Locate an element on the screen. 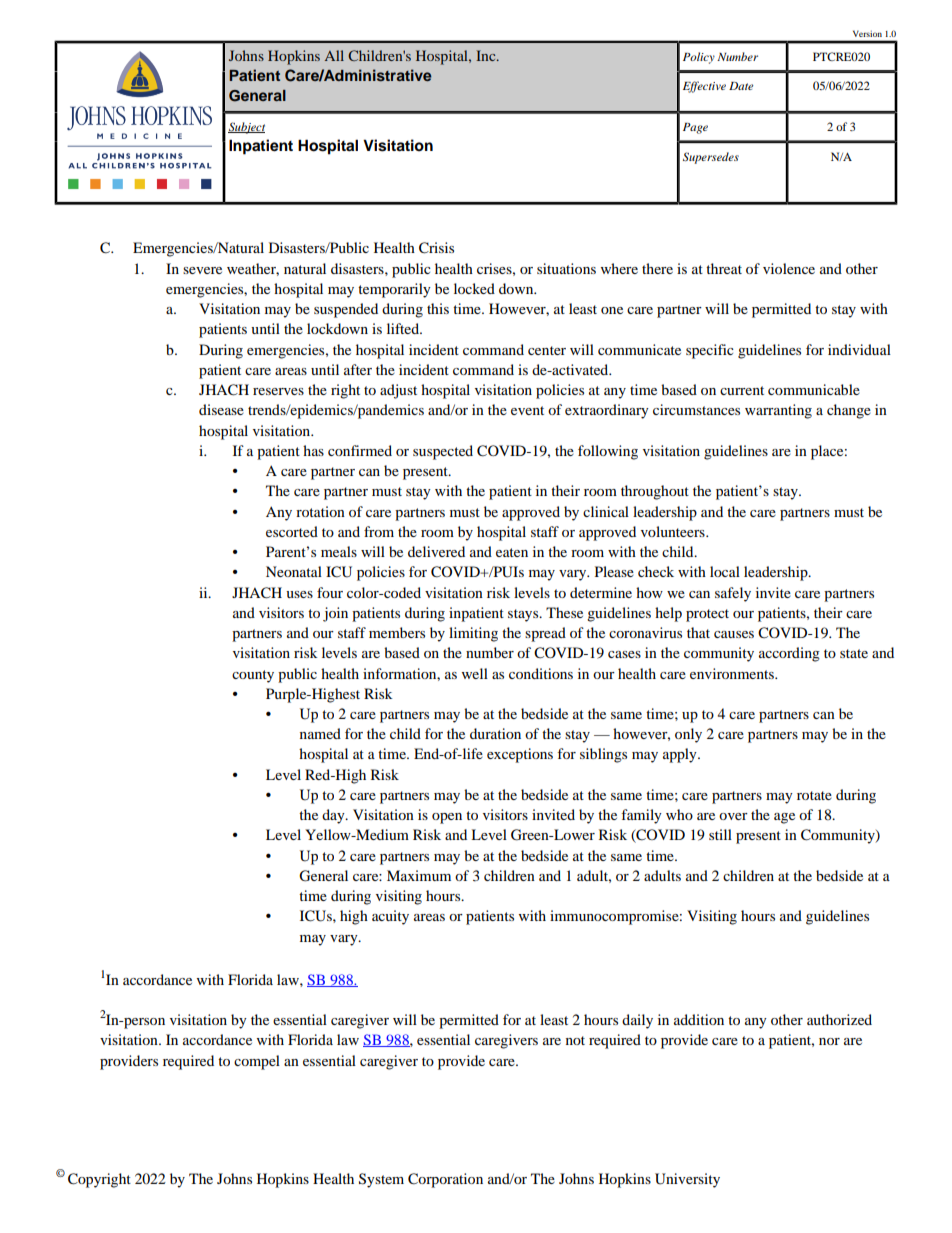  Maximum is located at coordinates (419, 875).
